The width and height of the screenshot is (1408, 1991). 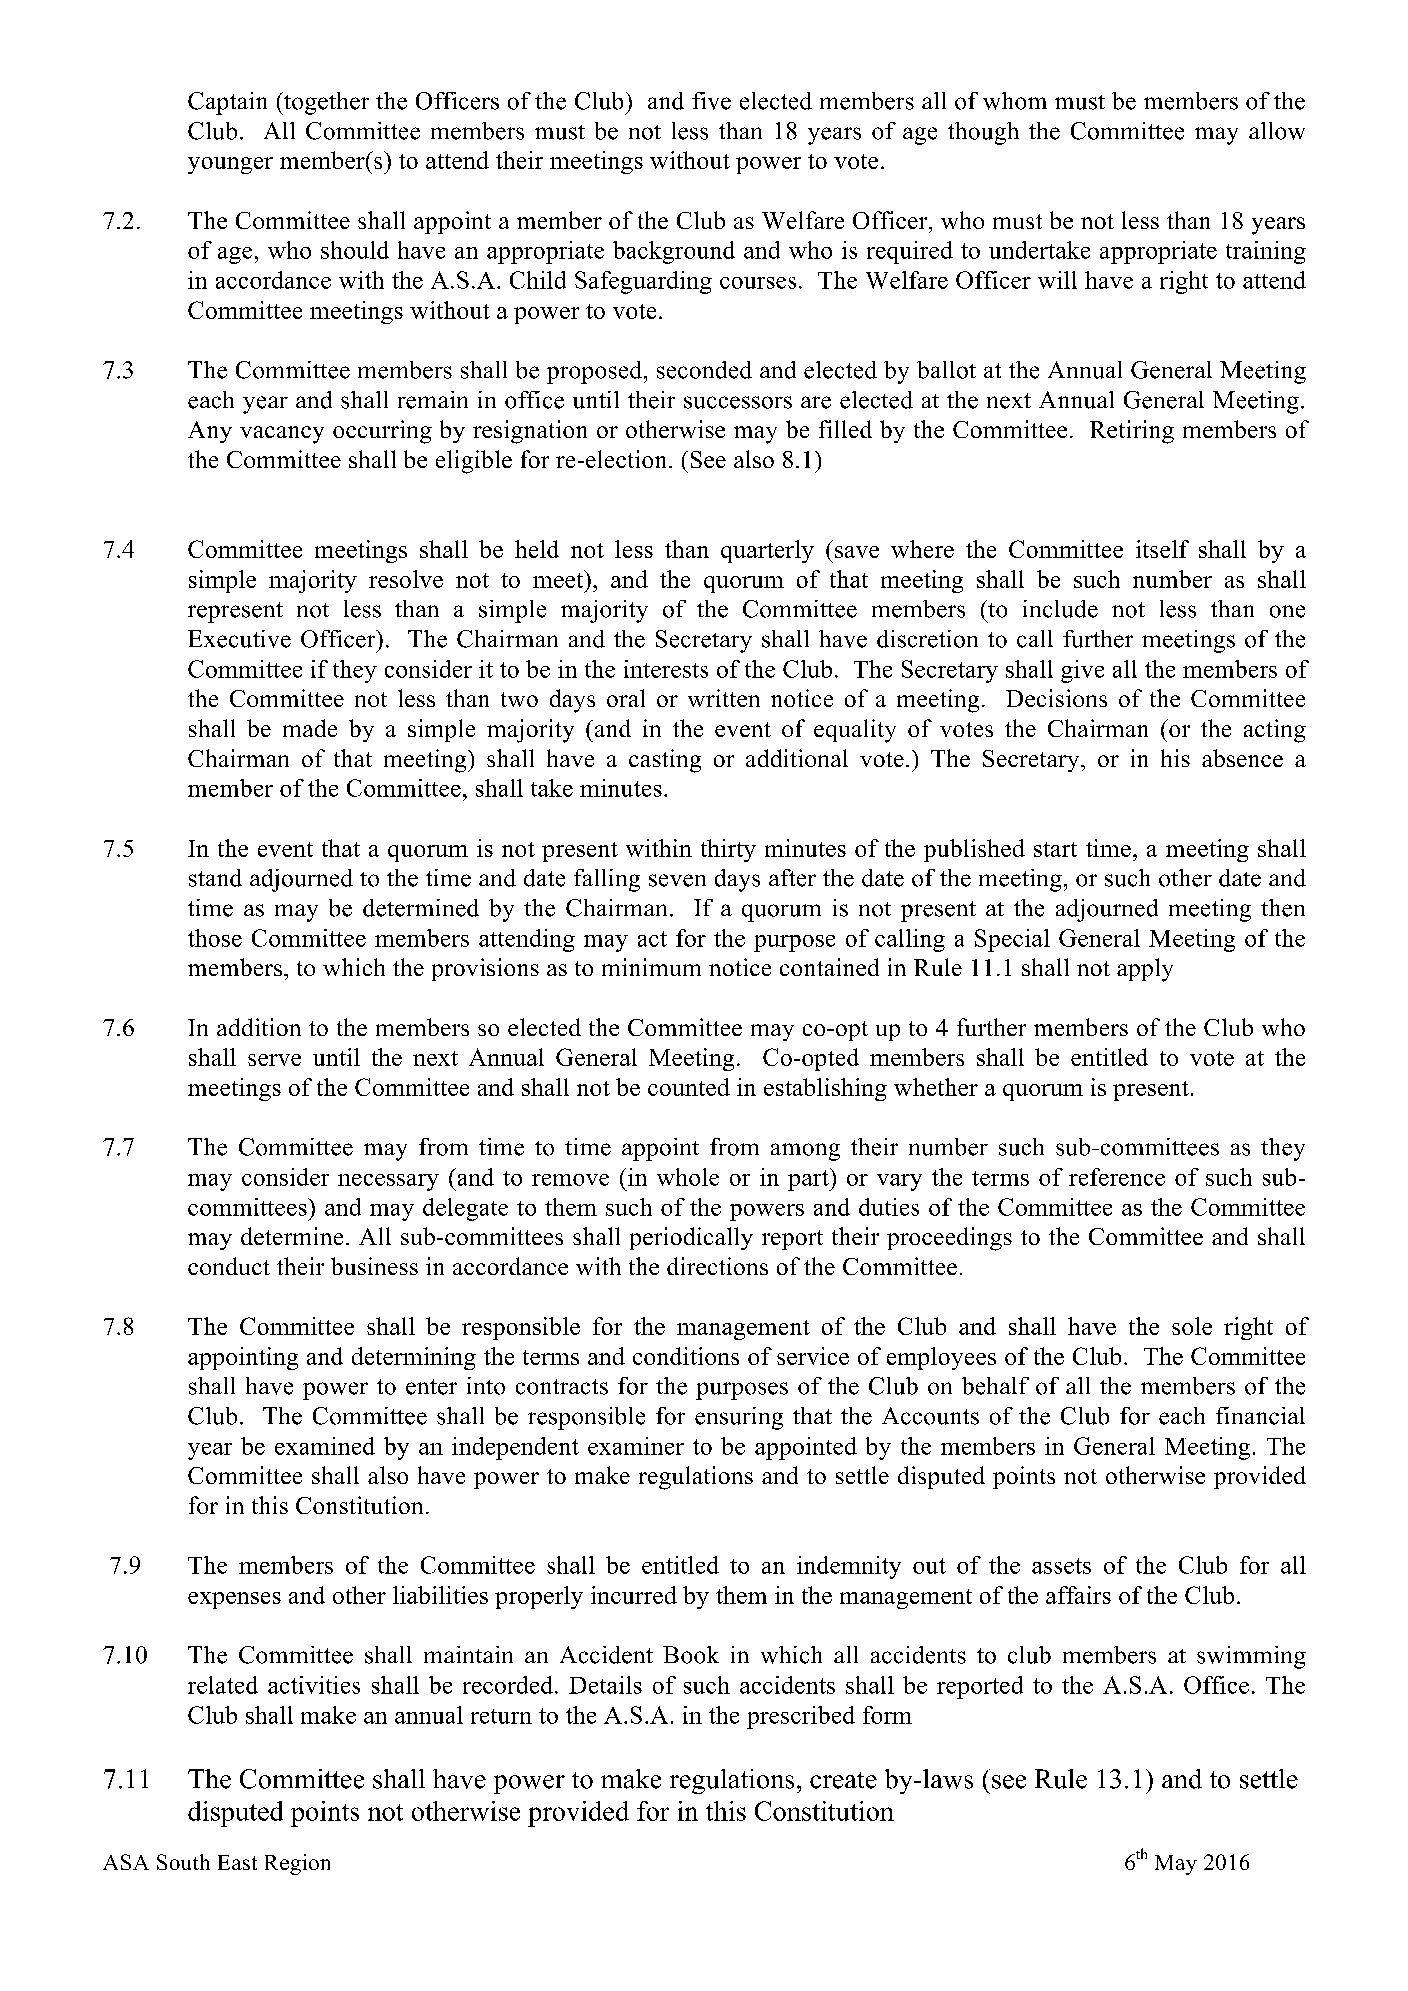 What do you see at coordinates (651, 967) in the screenshot?
I see `minimum` at bounding box center [651, 967].
